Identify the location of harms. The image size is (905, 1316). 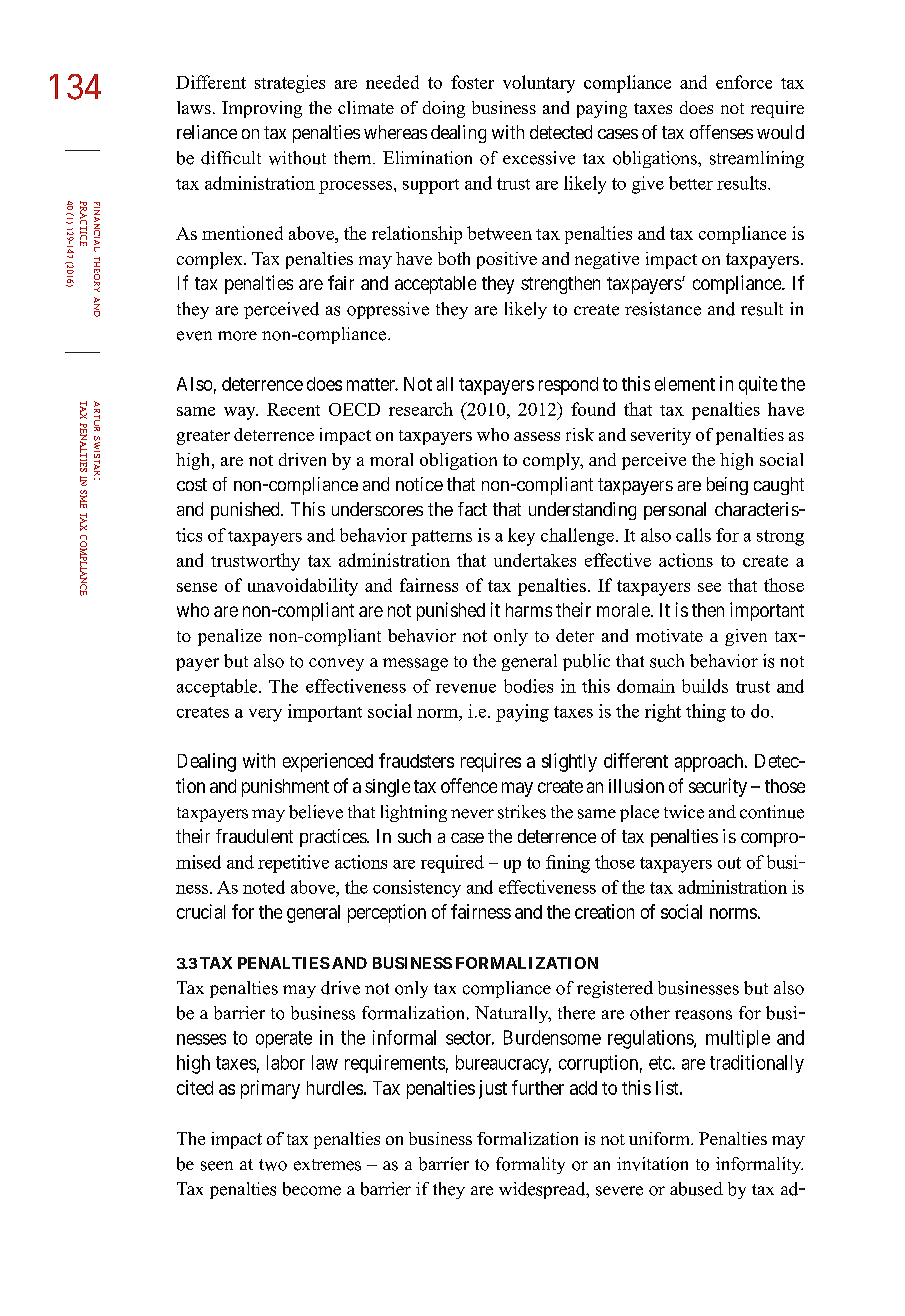
(529, 610).
